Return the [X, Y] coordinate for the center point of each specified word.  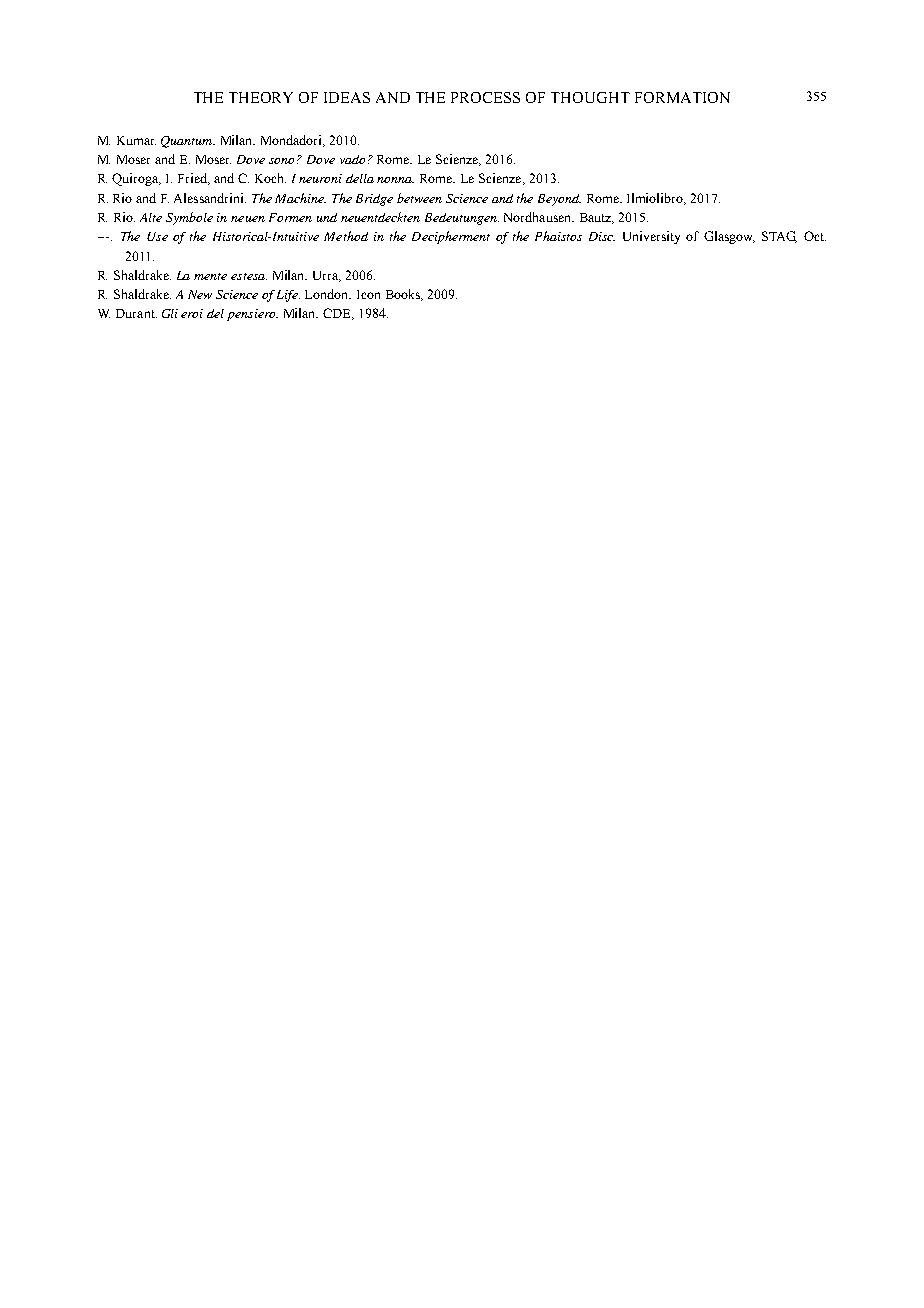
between [419, 198]
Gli [170, 313]
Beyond [559, 200]
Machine [300, 198]
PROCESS [485, 97]
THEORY [261, 97]
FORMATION [682, 97]
